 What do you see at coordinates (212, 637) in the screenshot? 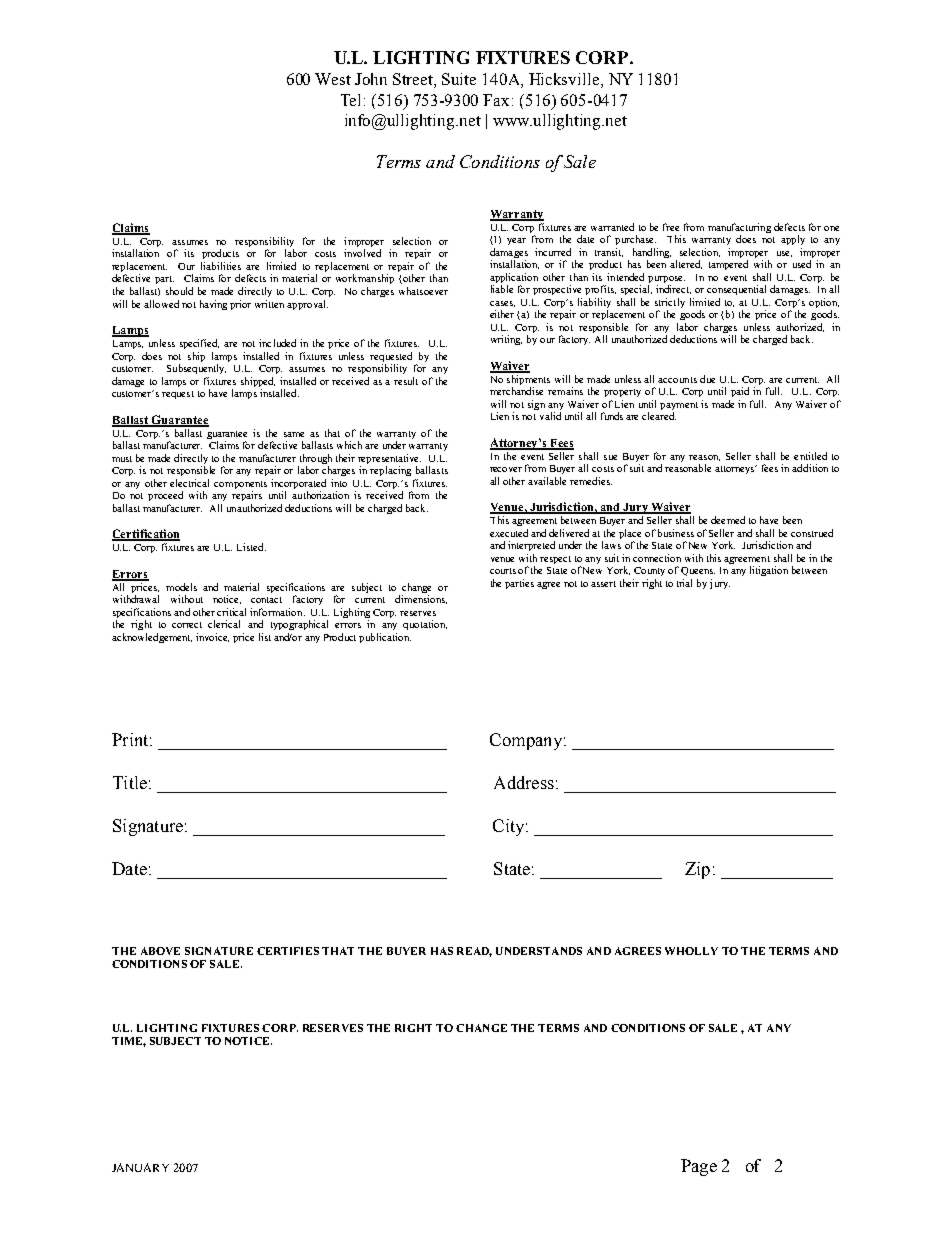
I see `invoice` at bounding box center [212, 637].
